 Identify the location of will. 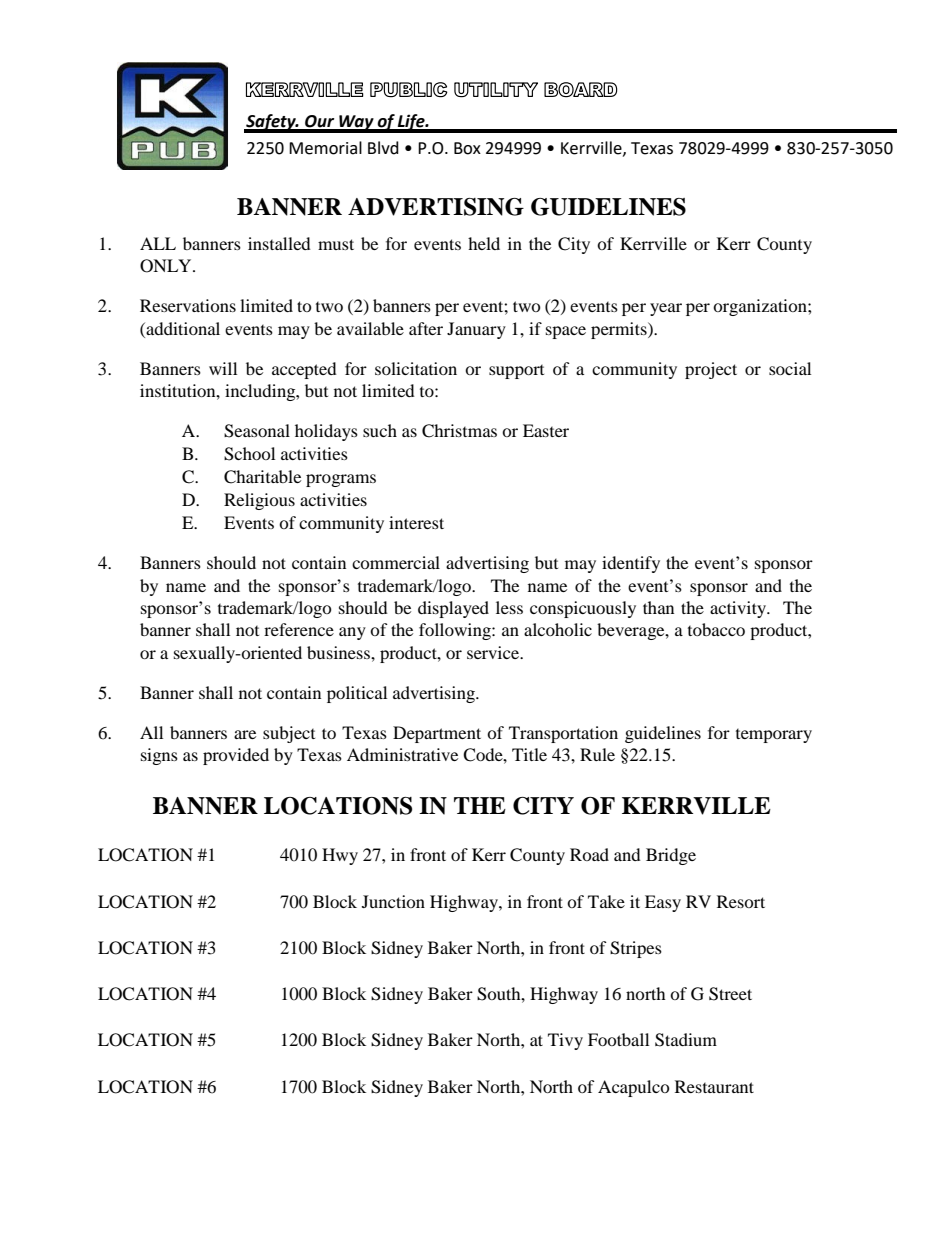
(223, 368).
